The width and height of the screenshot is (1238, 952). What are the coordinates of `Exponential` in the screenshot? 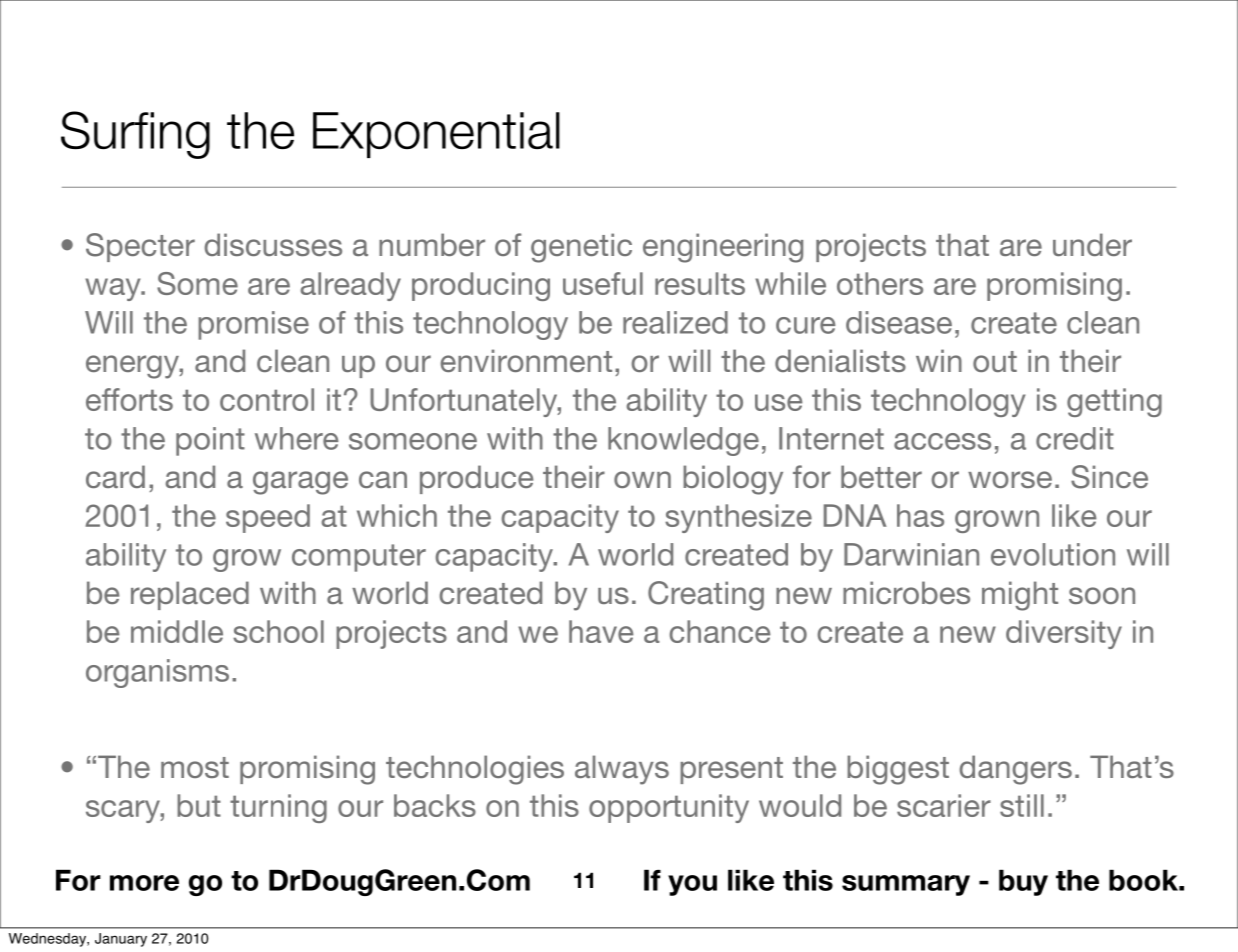 It's located at (436, 135).
